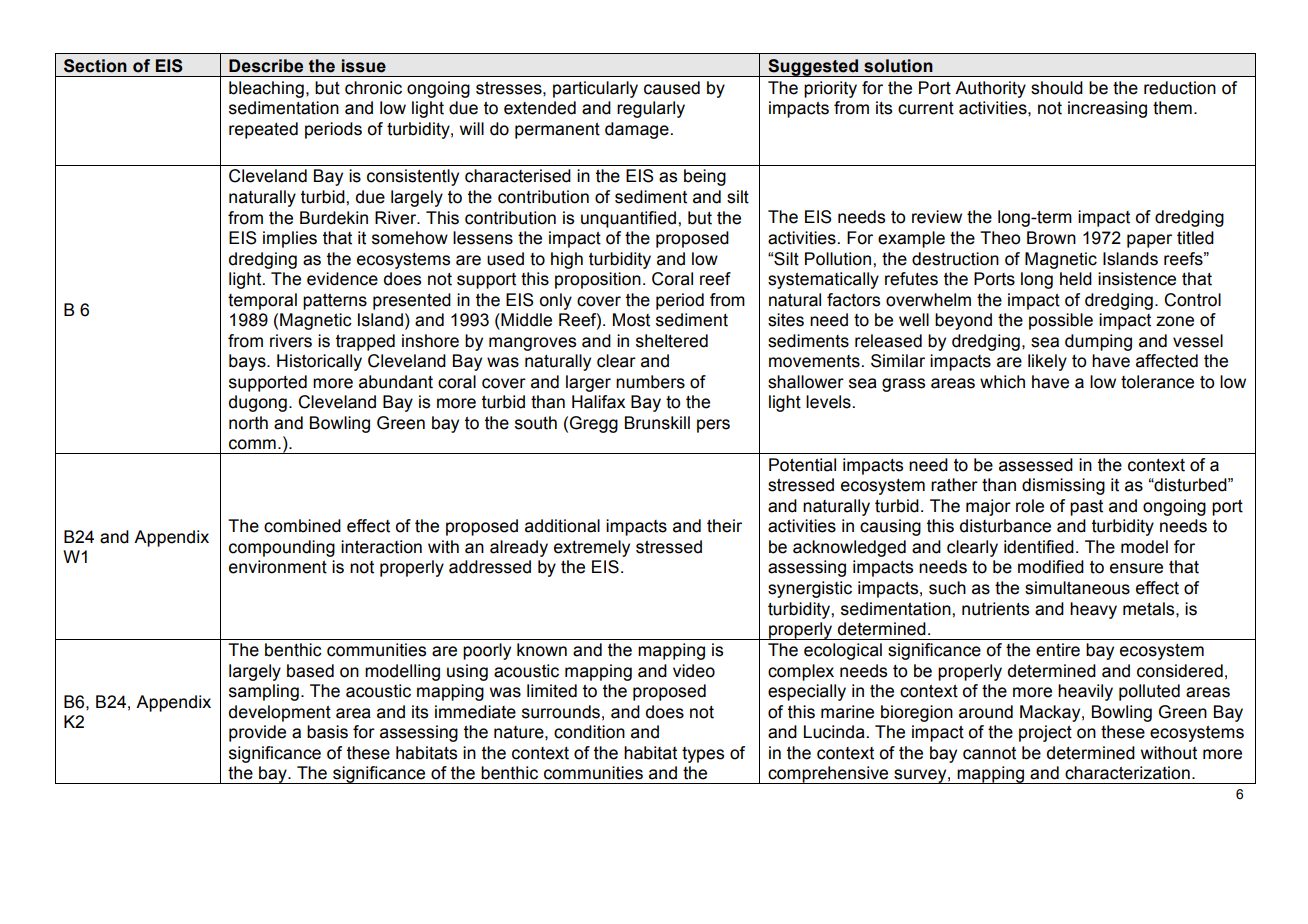 The image size is (1308, 924). I want to click on north, so click(248, 423).
